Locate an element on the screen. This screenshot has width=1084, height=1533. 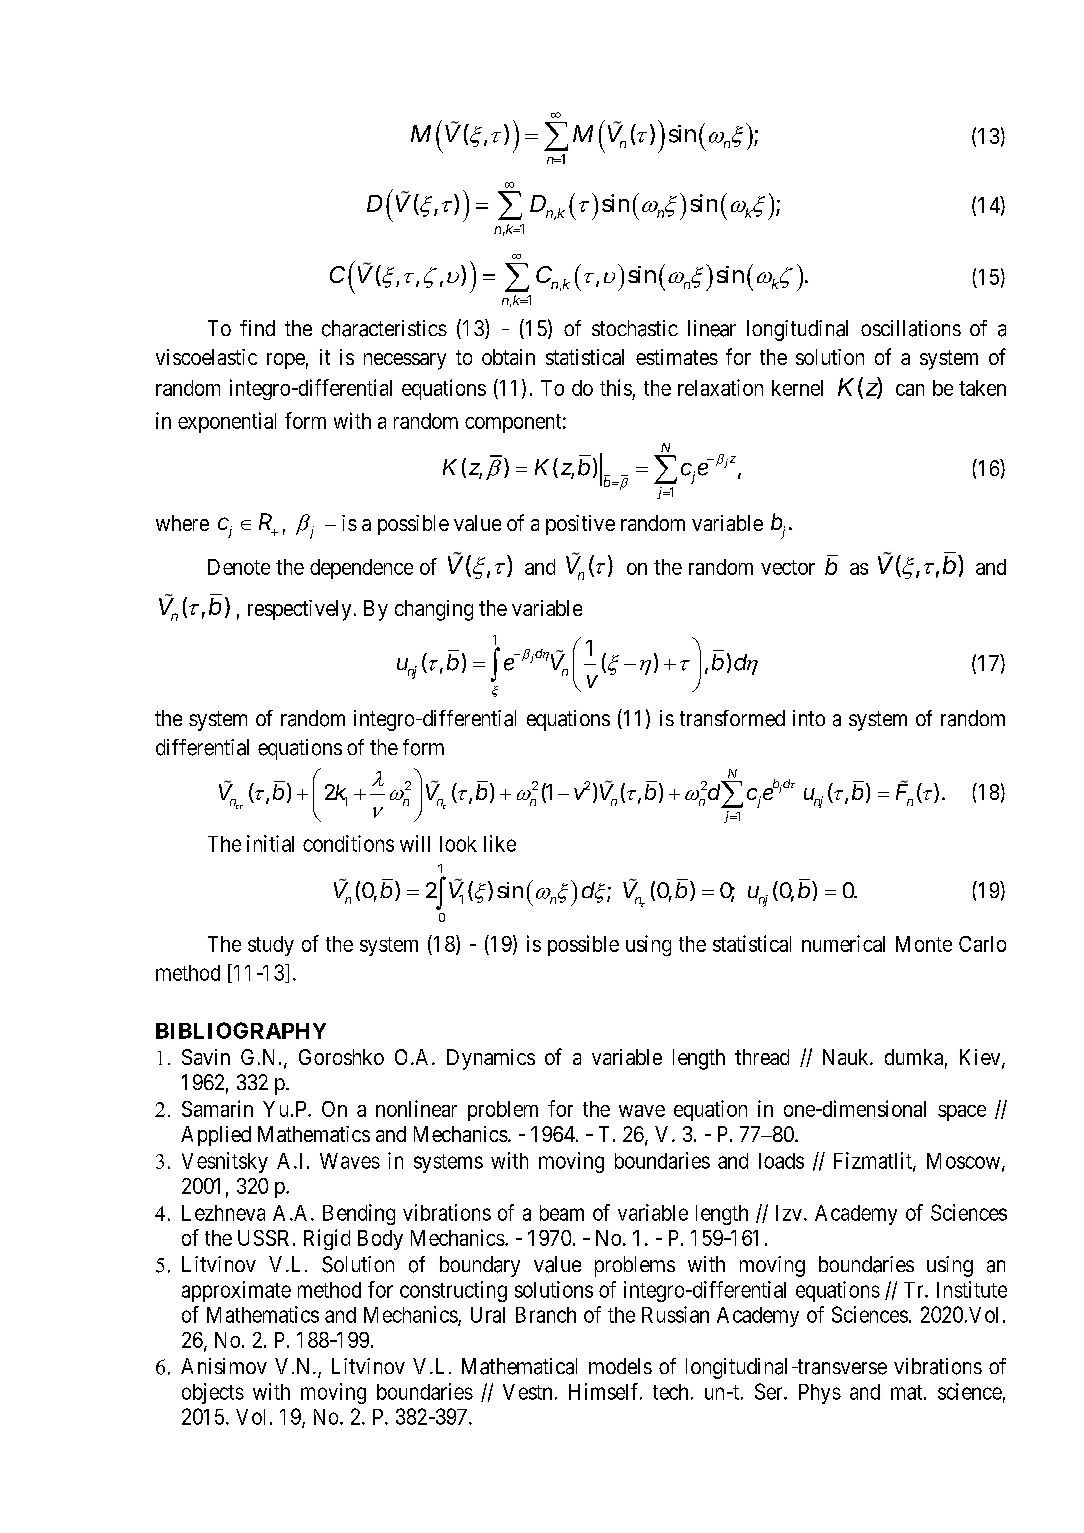
objects is located at coordinates (213, 1393).
